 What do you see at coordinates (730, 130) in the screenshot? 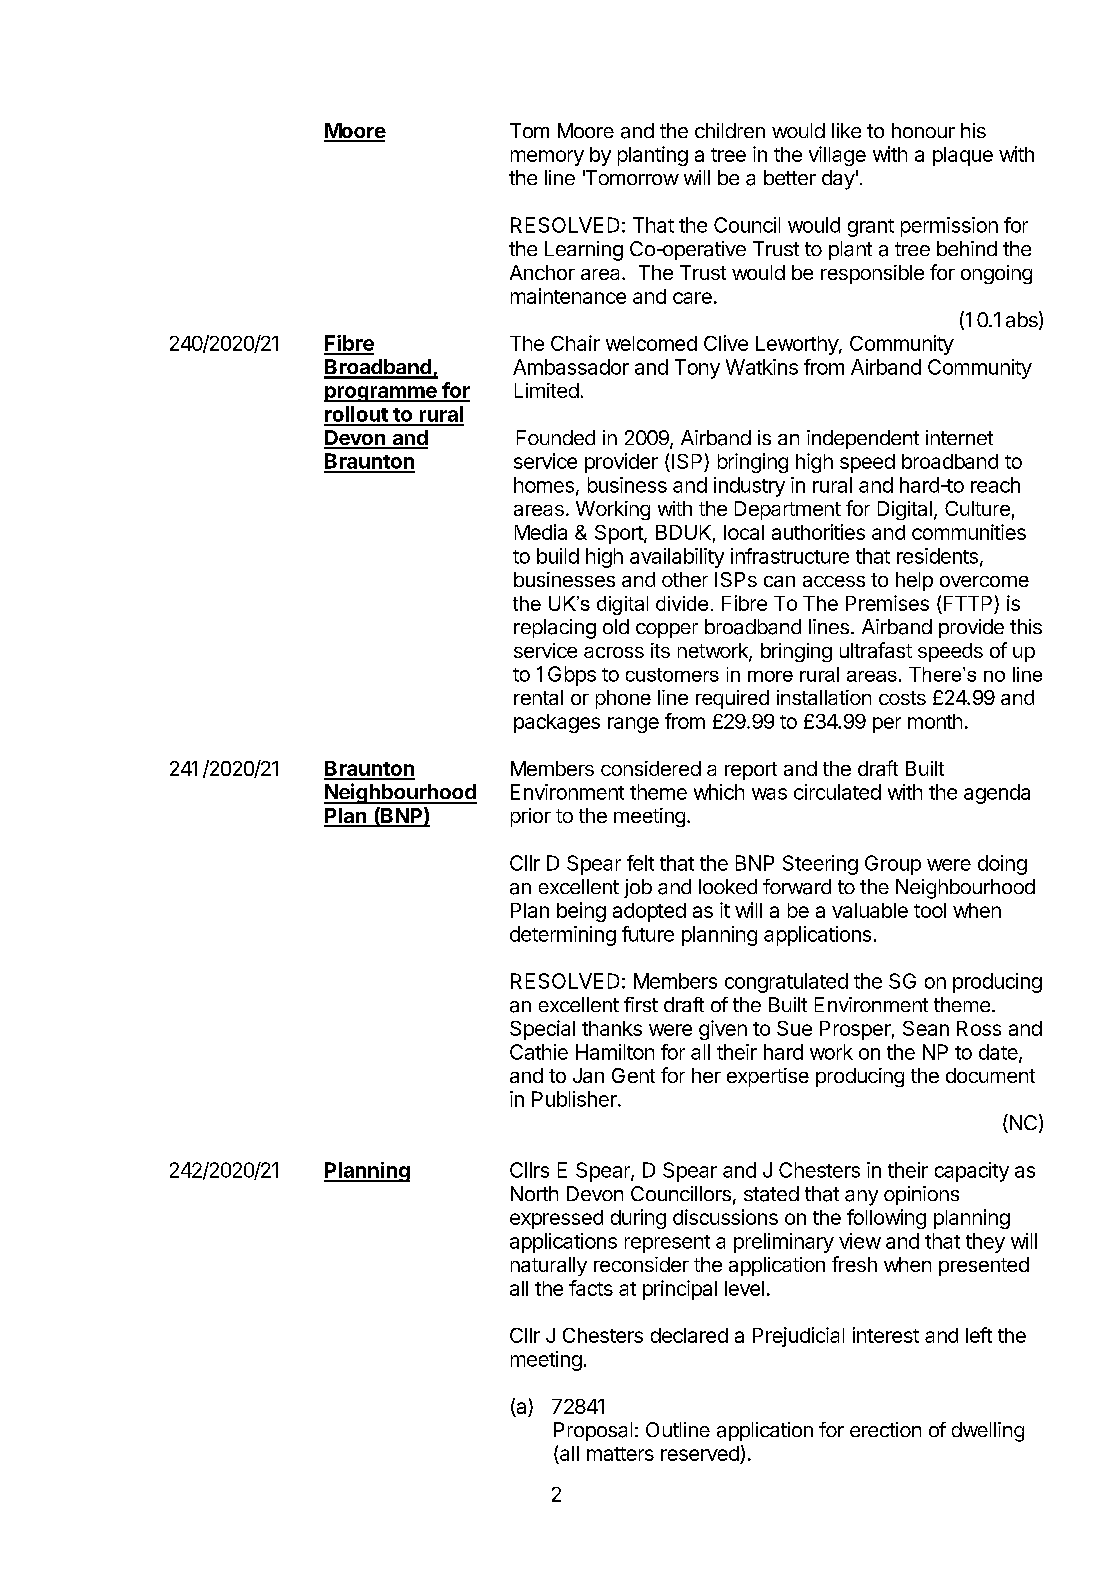
I see `children` at bounding box center [730, 130].
